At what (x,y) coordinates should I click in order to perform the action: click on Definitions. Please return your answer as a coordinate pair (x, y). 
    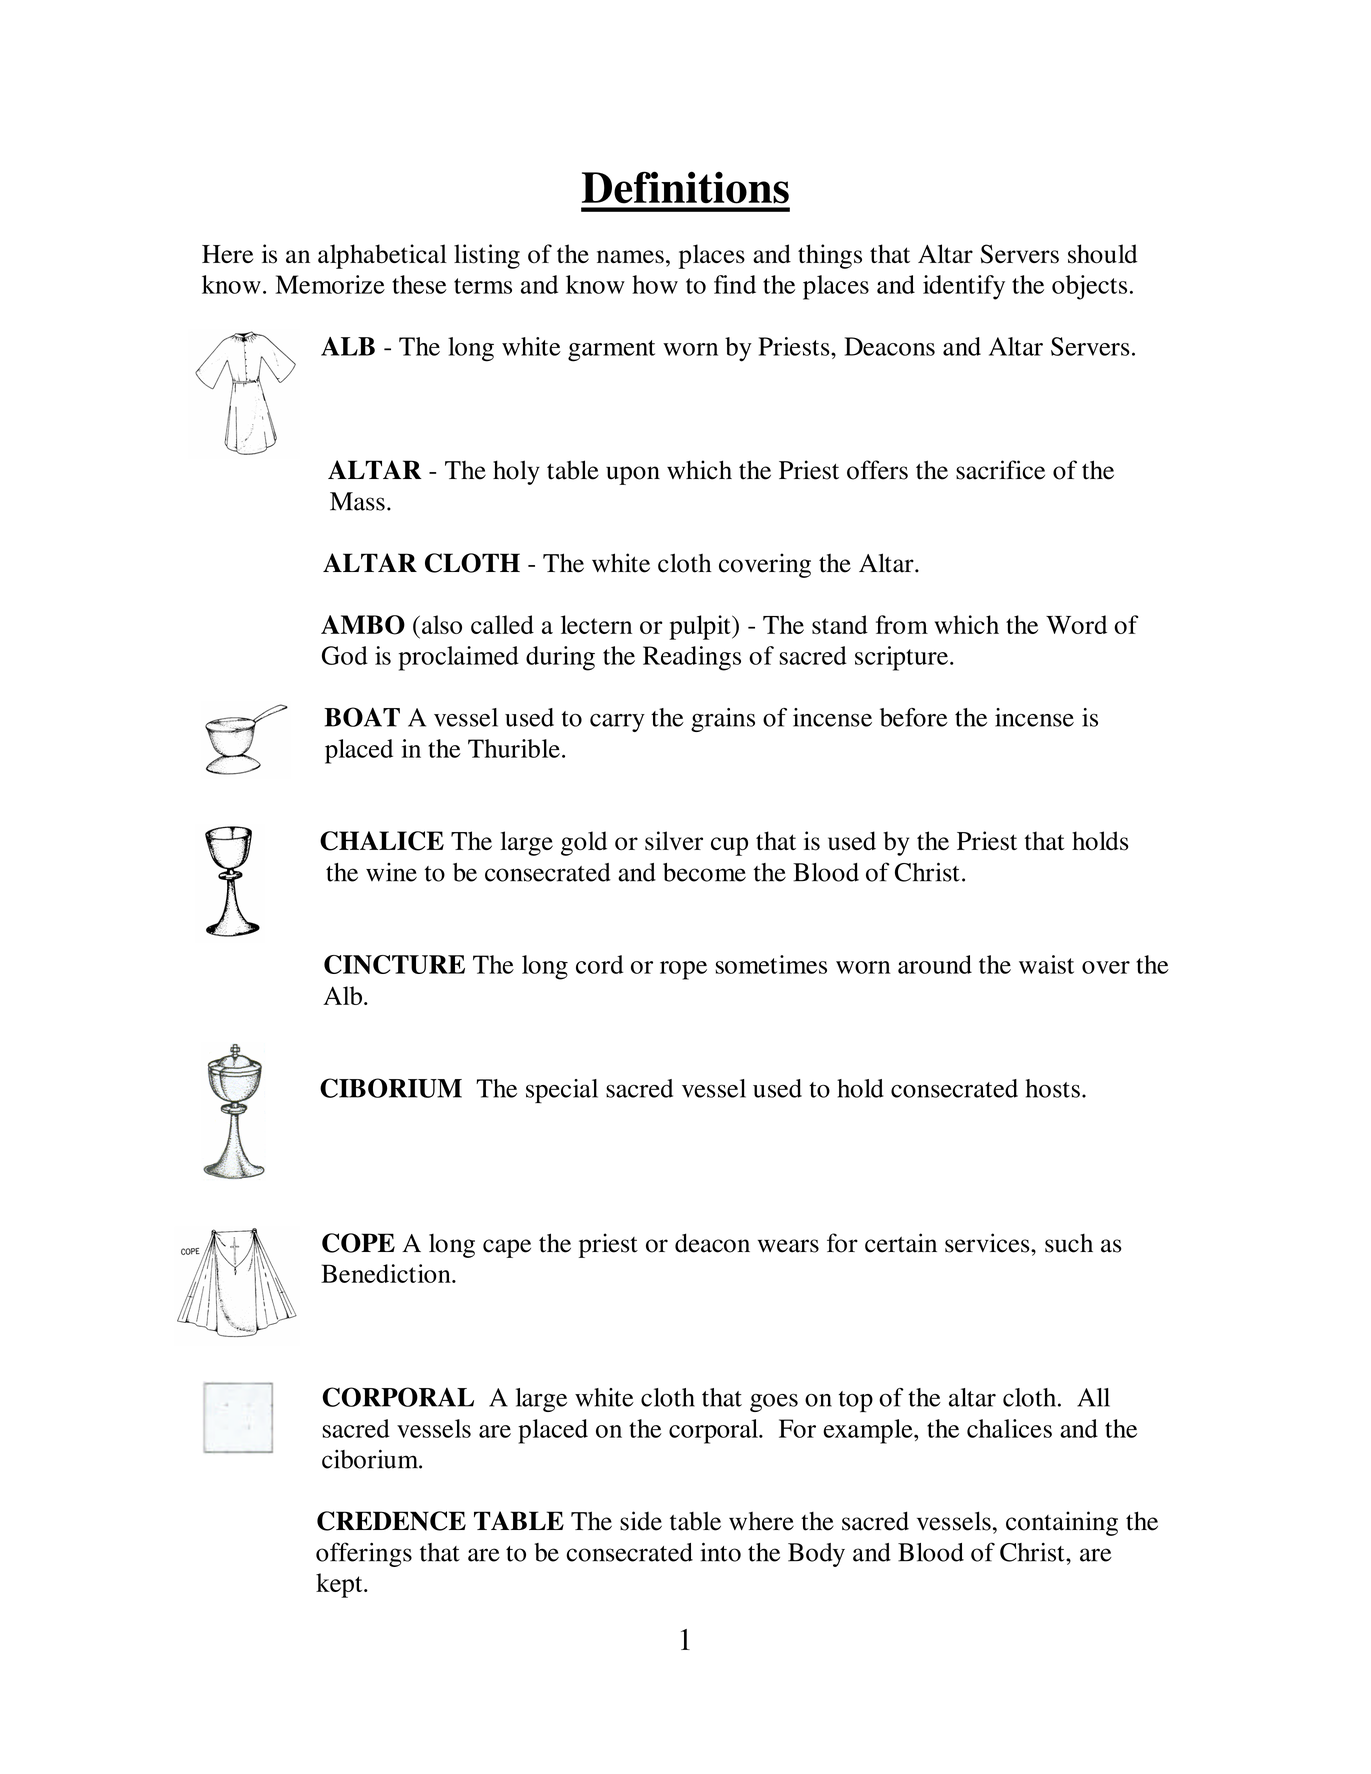
    Looking at the image, I should click on (685, 187).
